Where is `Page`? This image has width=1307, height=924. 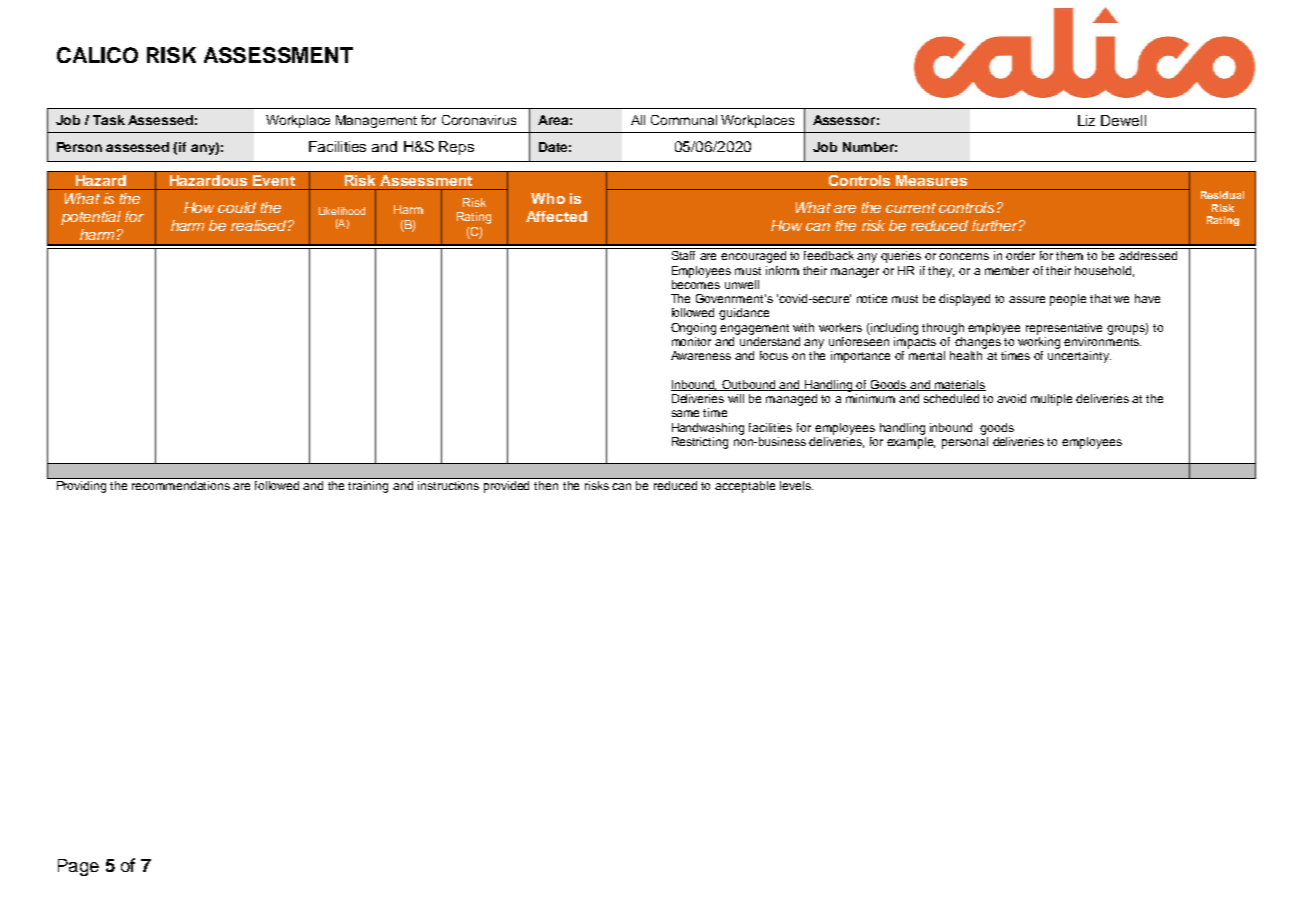 Page is located at coordinates (78, 867).
